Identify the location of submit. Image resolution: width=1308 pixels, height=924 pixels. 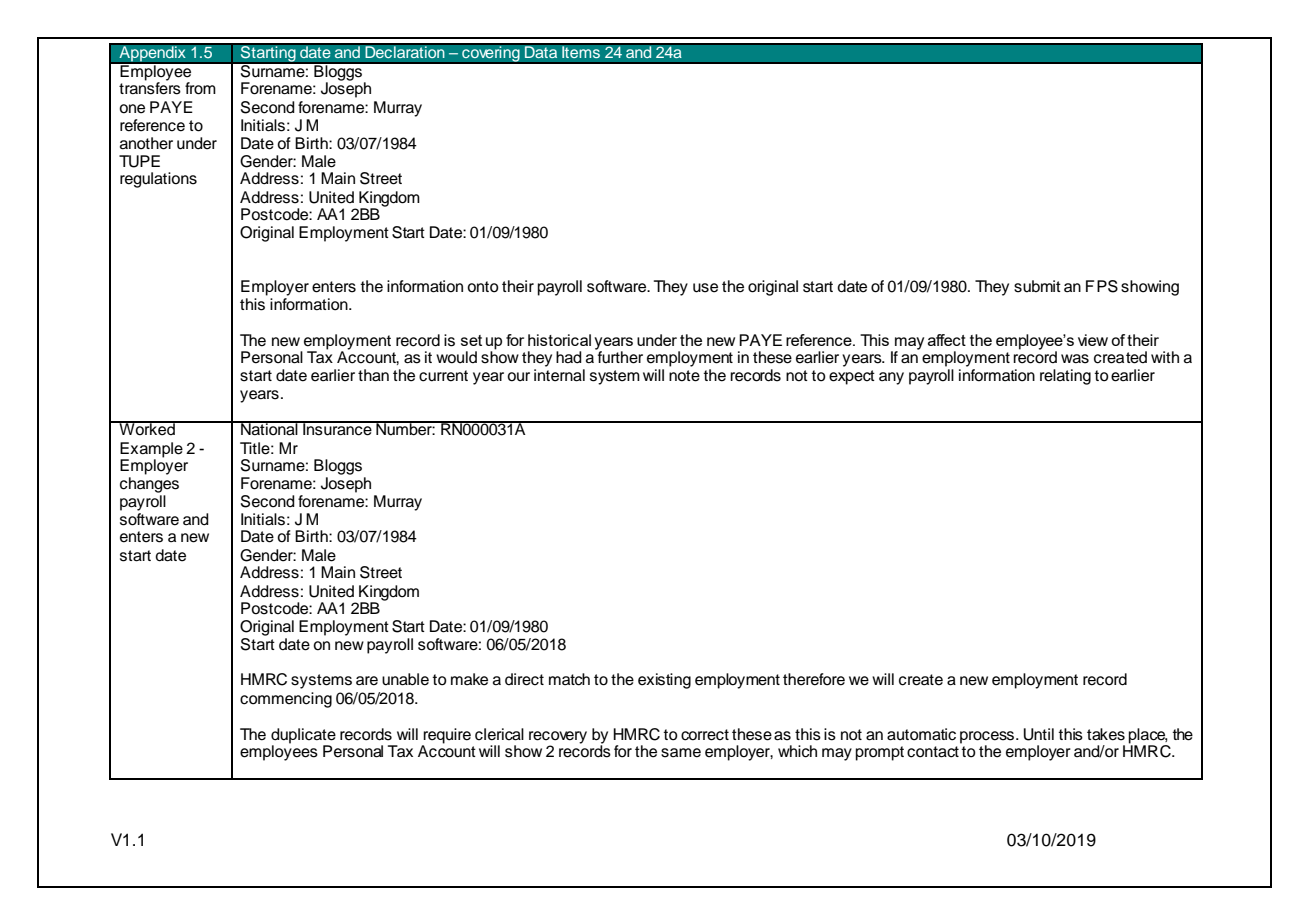
(1037, 286).
